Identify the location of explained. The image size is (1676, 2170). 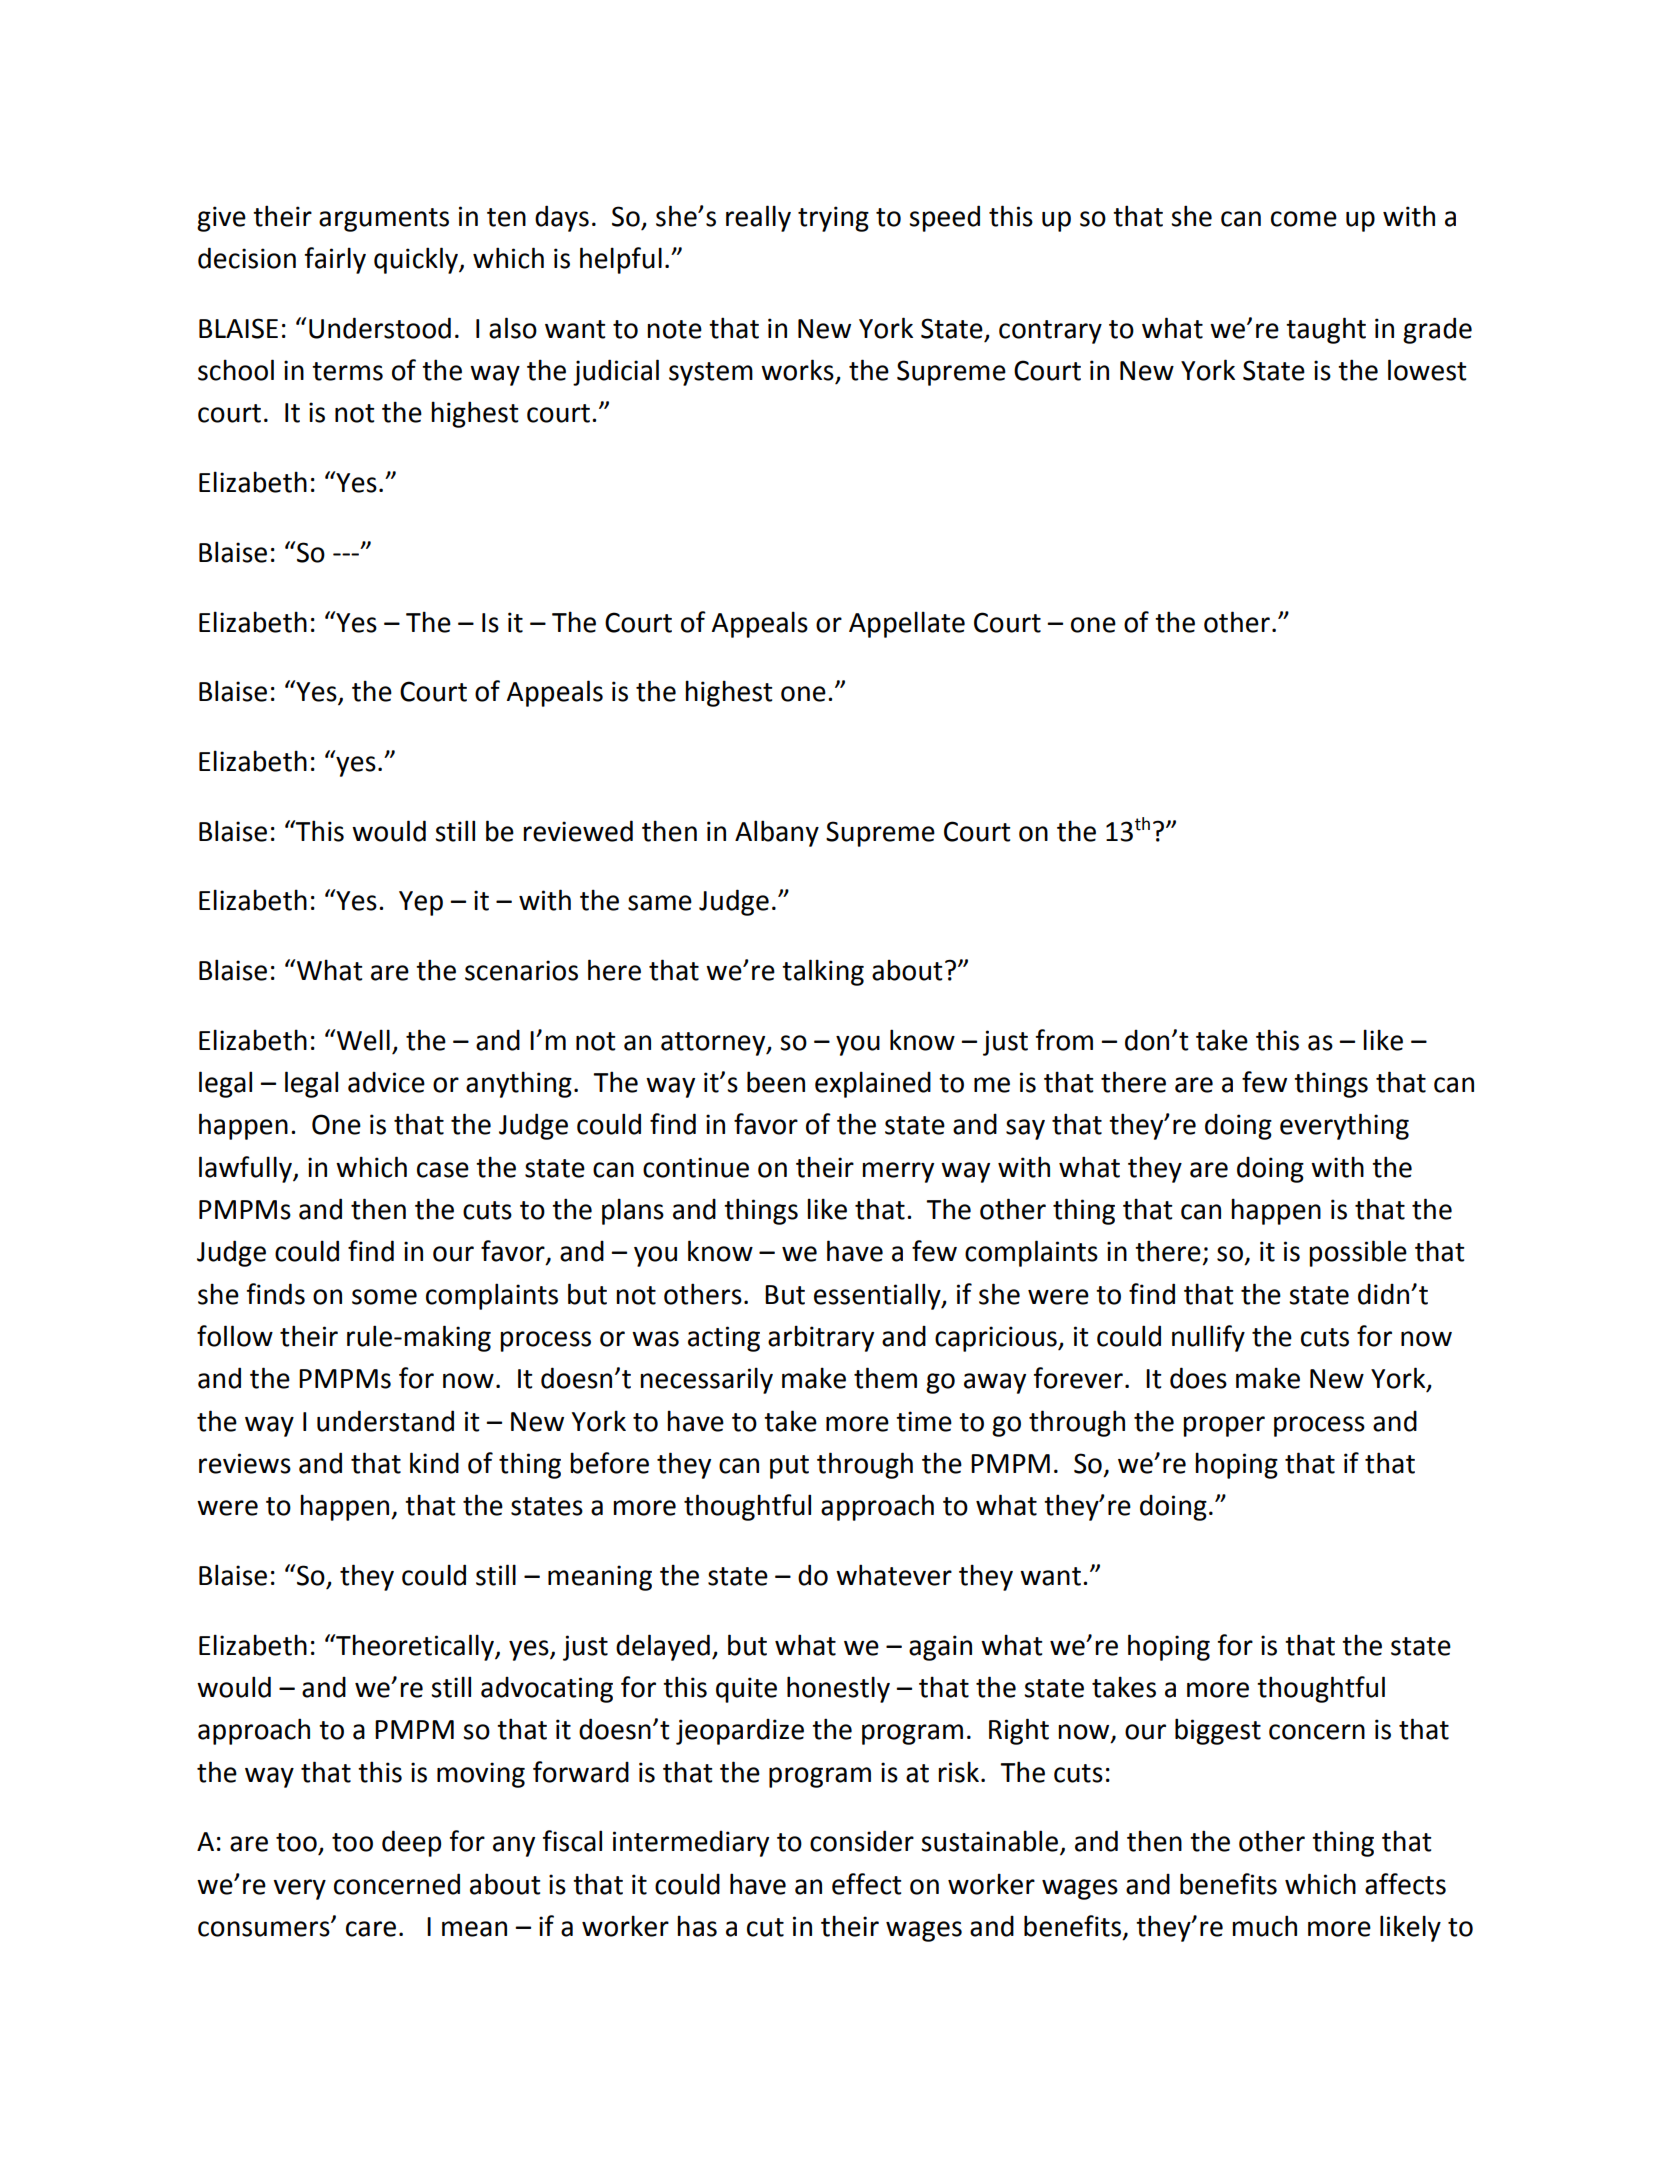
(873, 1084).
